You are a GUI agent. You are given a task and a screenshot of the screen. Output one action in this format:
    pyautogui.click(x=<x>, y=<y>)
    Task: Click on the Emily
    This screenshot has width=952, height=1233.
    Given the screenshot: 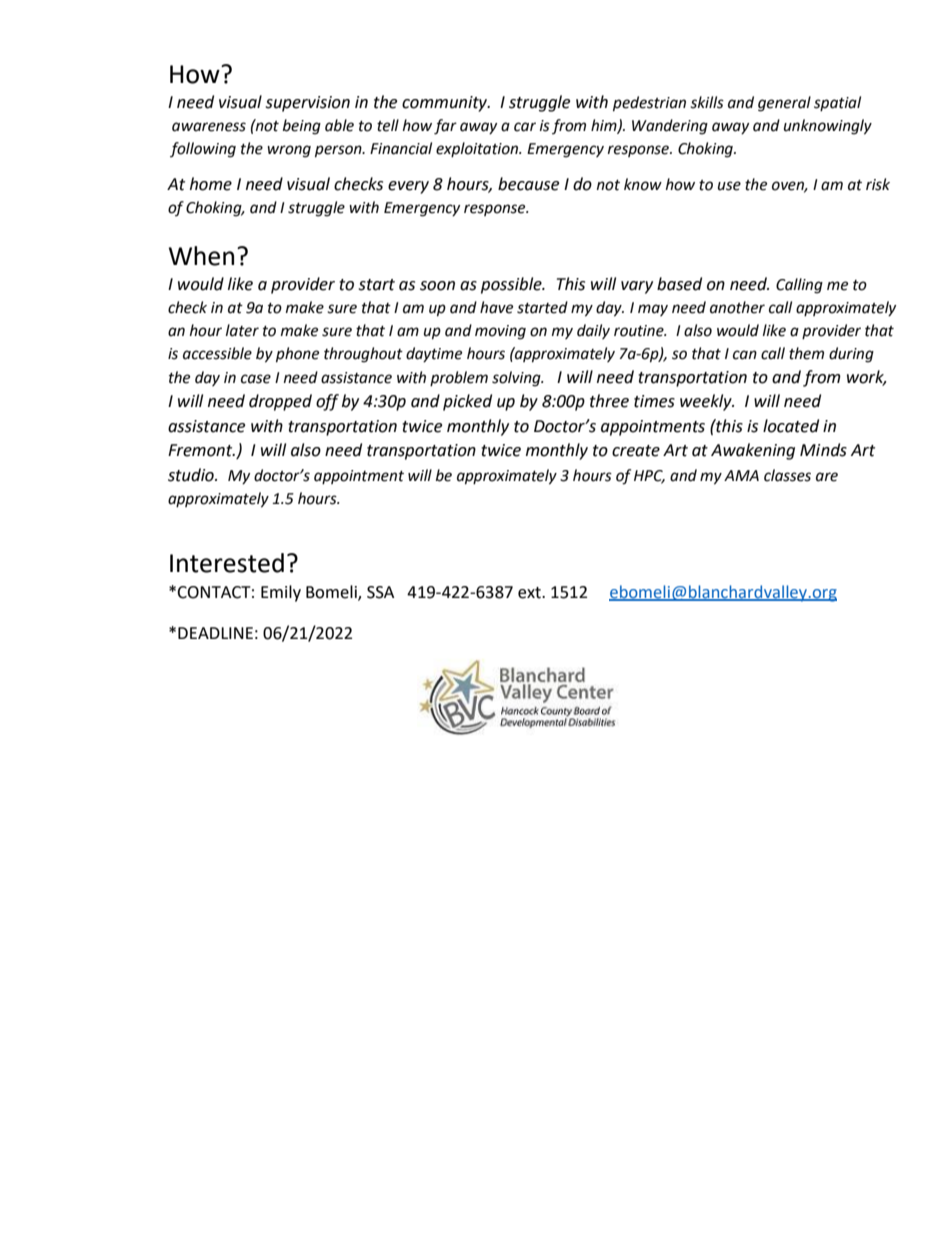 What is the action you would take?
    pyautogui.click(x=281, y=593)
